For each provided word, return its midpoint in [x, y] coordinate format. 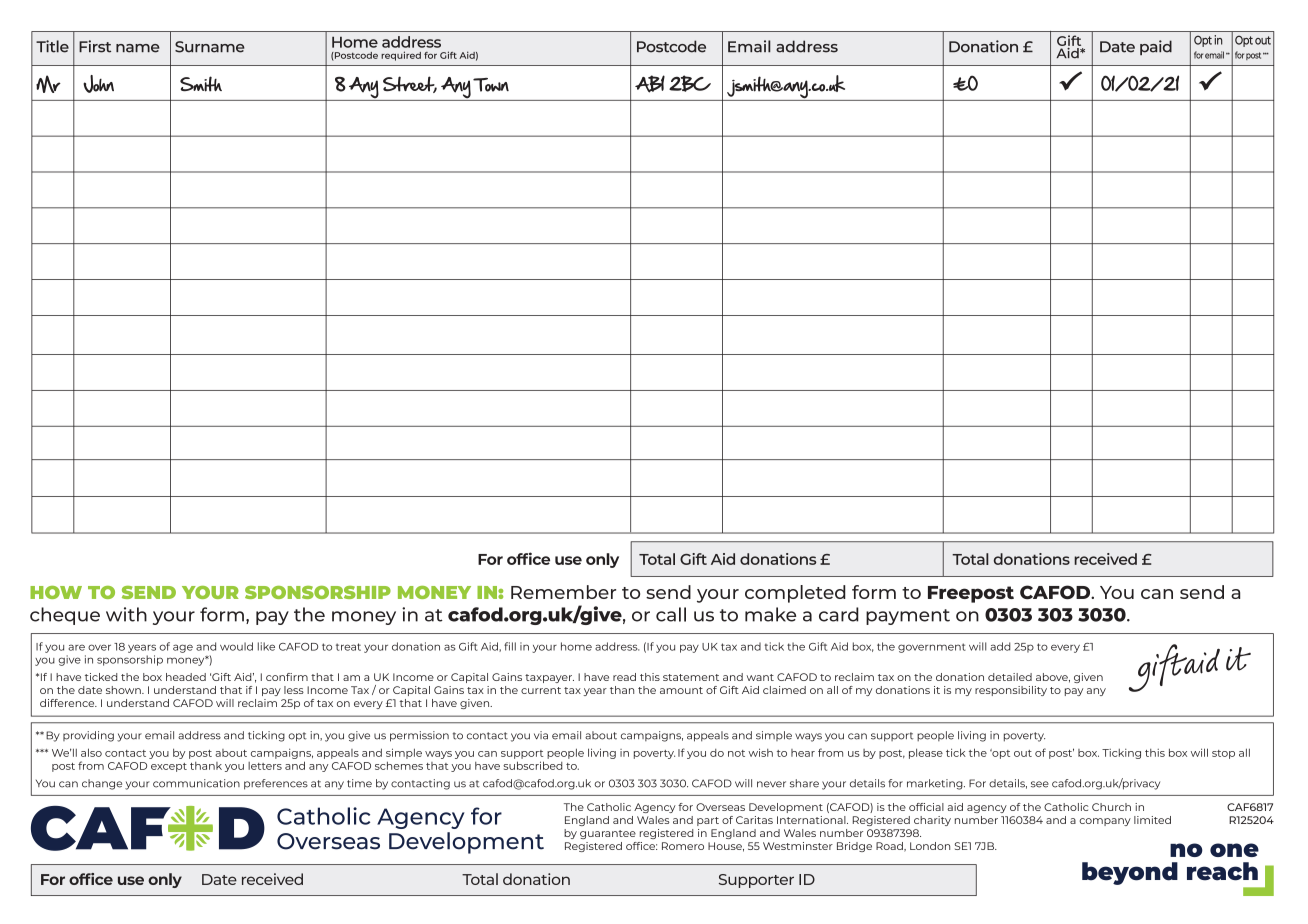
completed [795, 594]
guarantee [608, 834]
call [671, 614]
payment [908, 617]
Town [491, 85]
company [1105, 822]
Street [410, 84]
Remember [563, 592]
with [126, 614]
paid [1156, 47]
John [98, 84]
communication [196, 783]
